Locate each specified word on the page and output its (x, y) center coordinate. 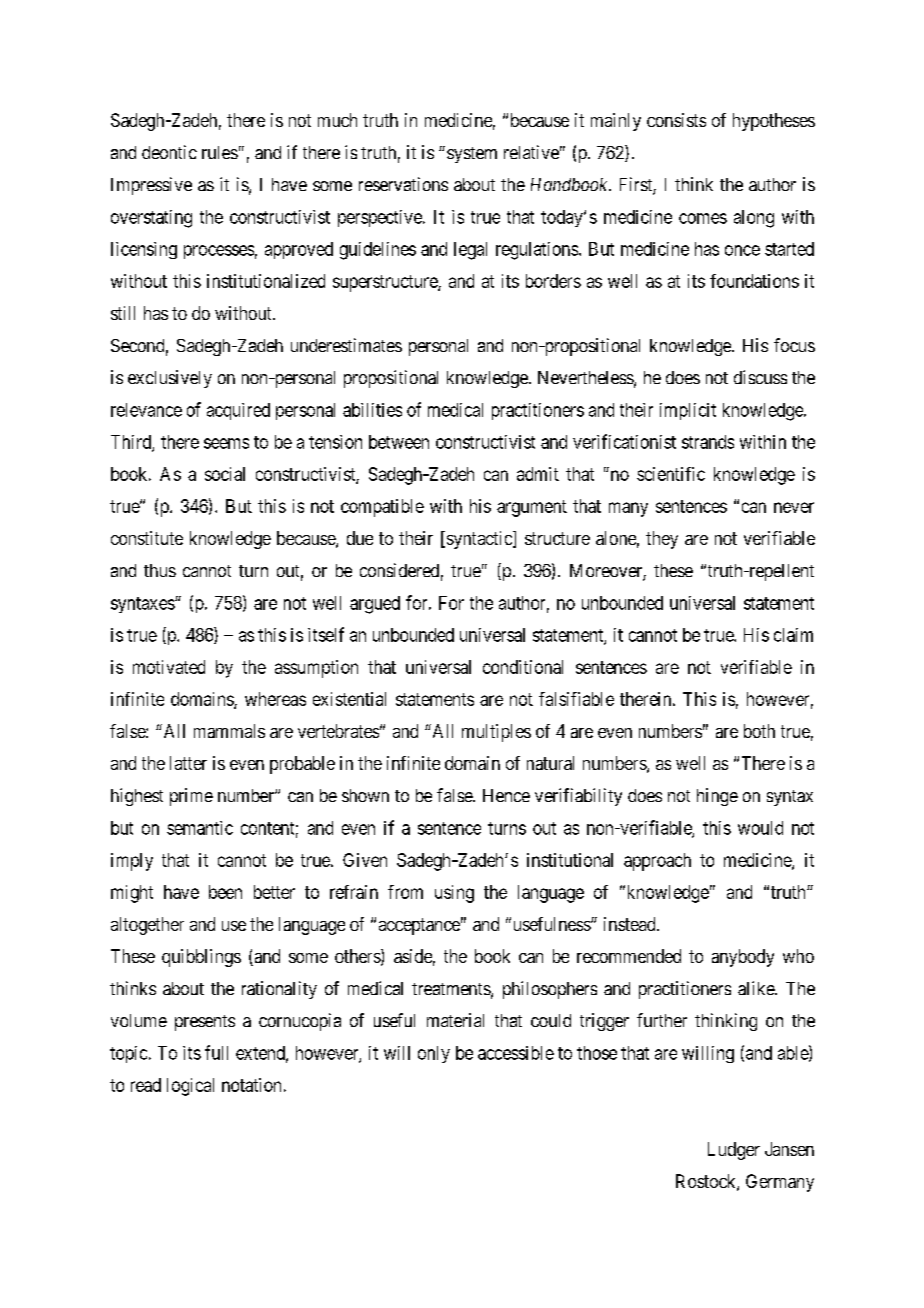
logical (190, 1087)
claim (793, 635)
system (472, 155)
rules (220, 152)
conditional (523, 667)
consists (676, 120)
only (434, 1054)
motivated (169, 667)
